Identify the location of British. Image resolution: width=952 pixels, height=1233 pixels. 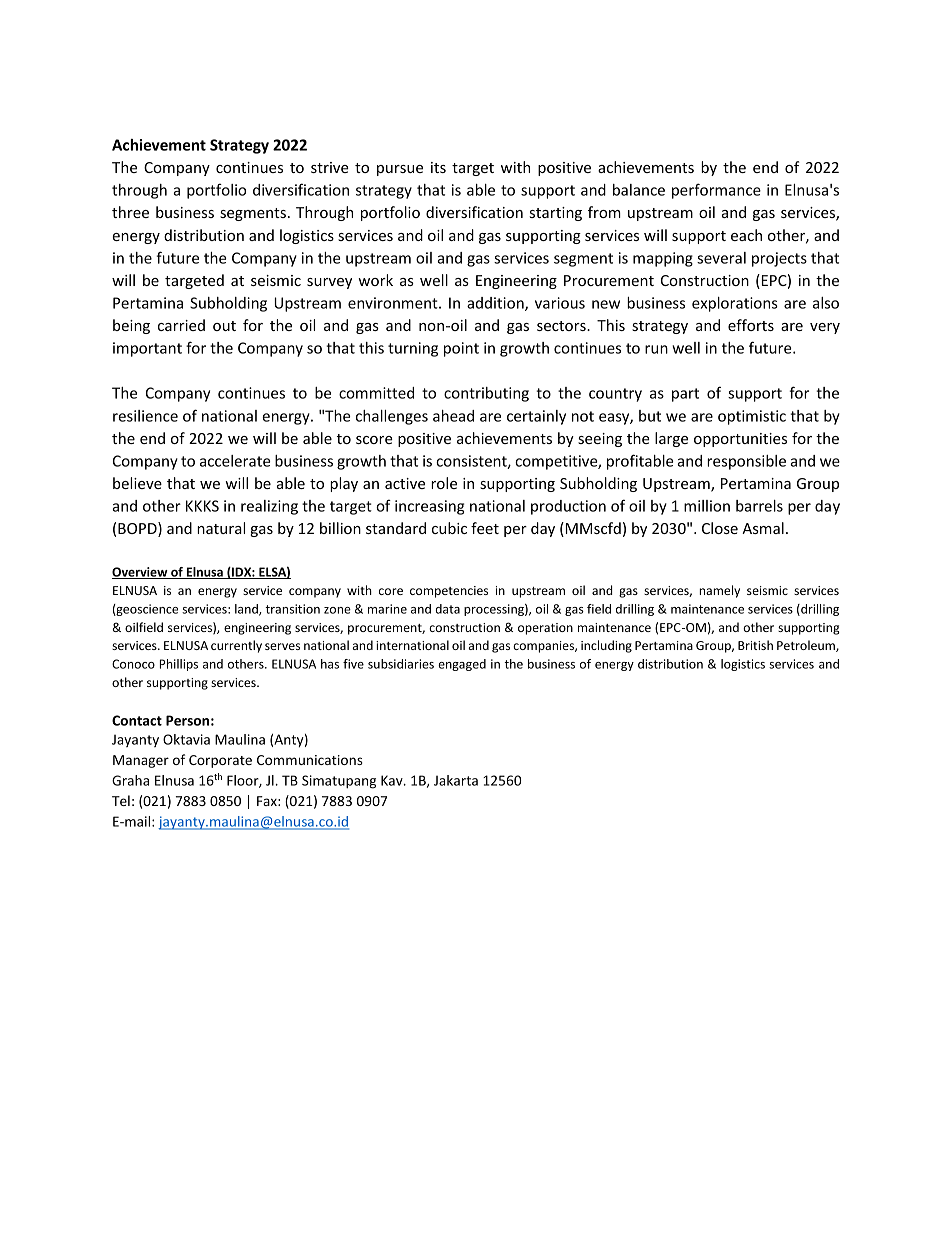
(755, 645).
